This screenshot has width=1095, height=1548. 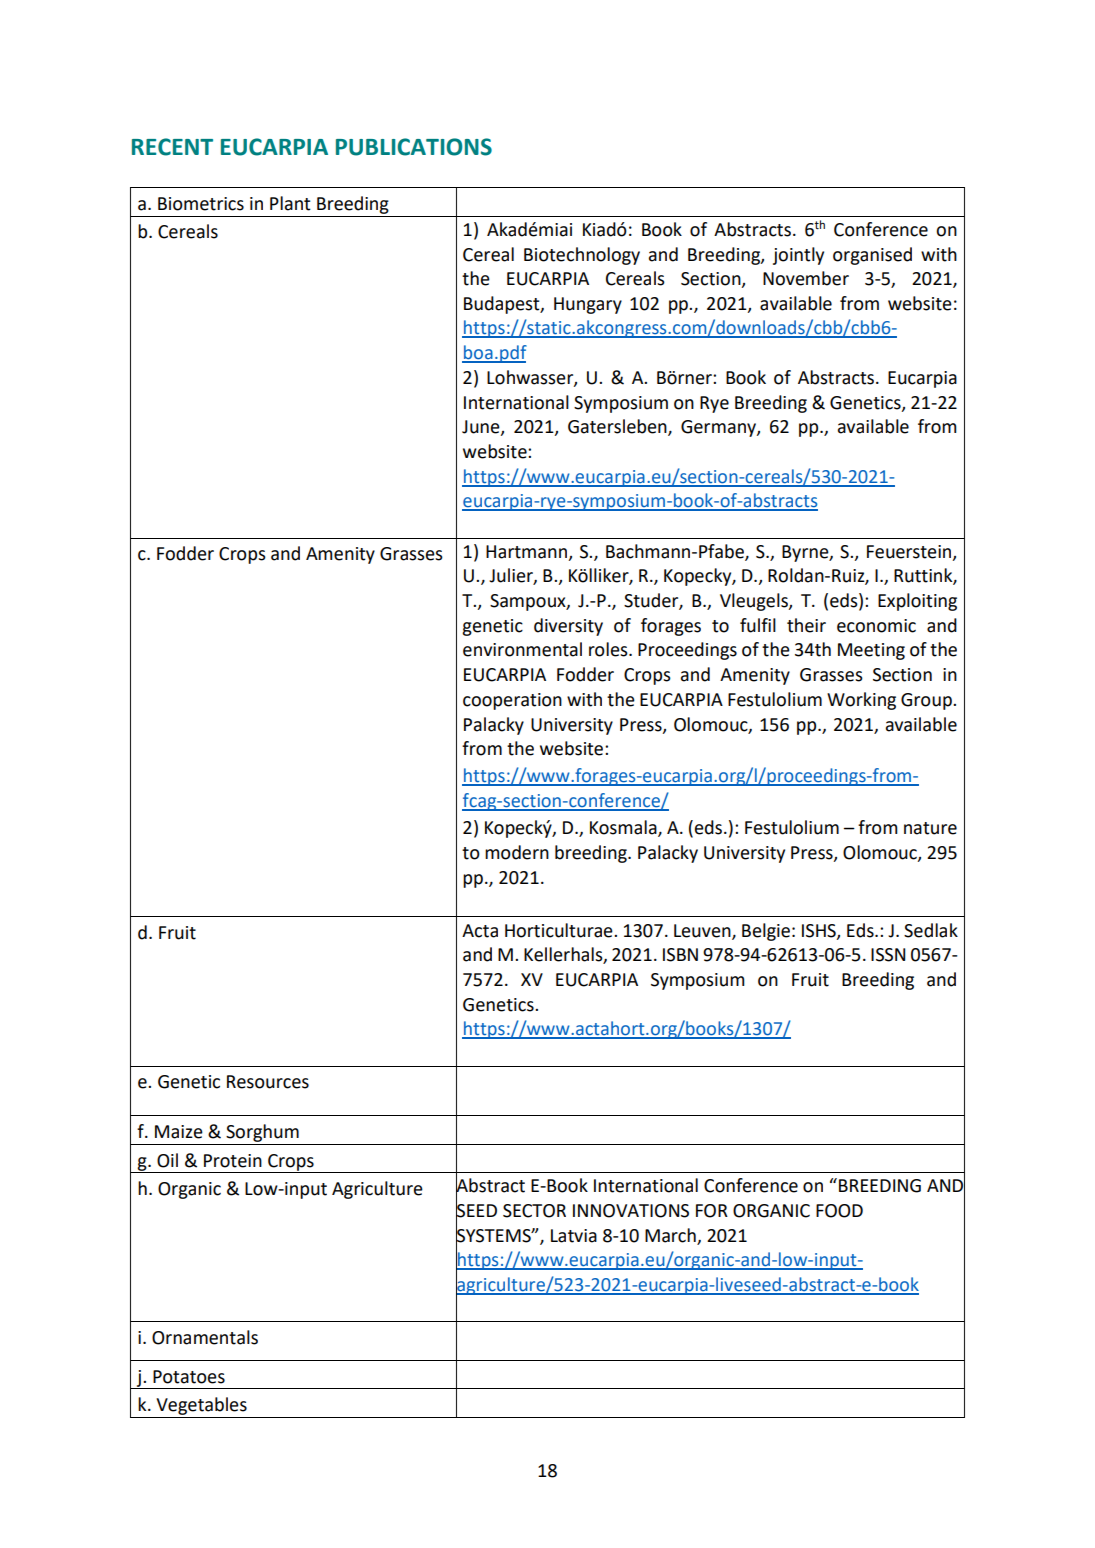 I want to click on diversity, so click(x=568, y=627).
